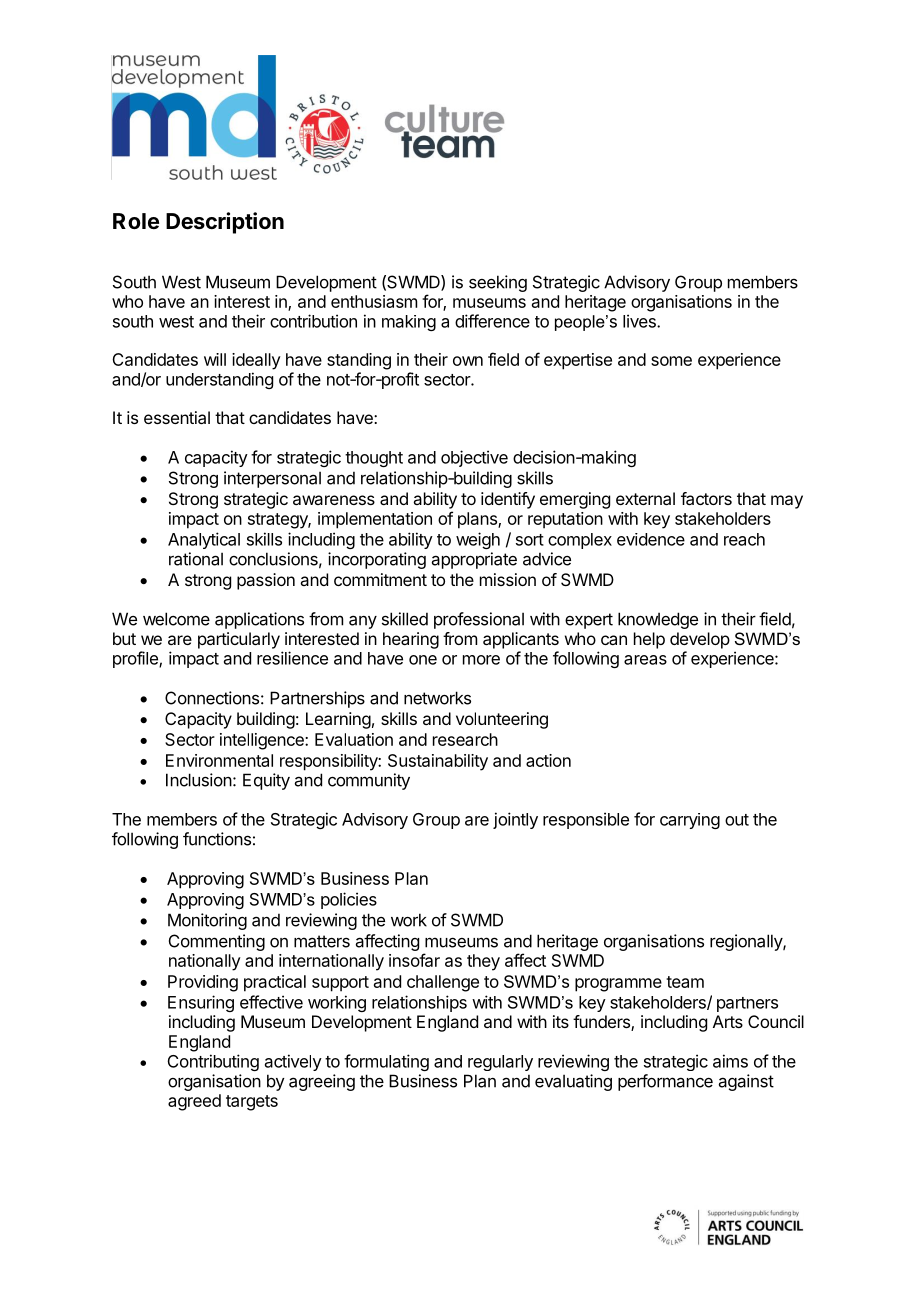 Image resolution: width=924 pixels, height=1309 pixels. I want to click on objective, so click(474, 458).
